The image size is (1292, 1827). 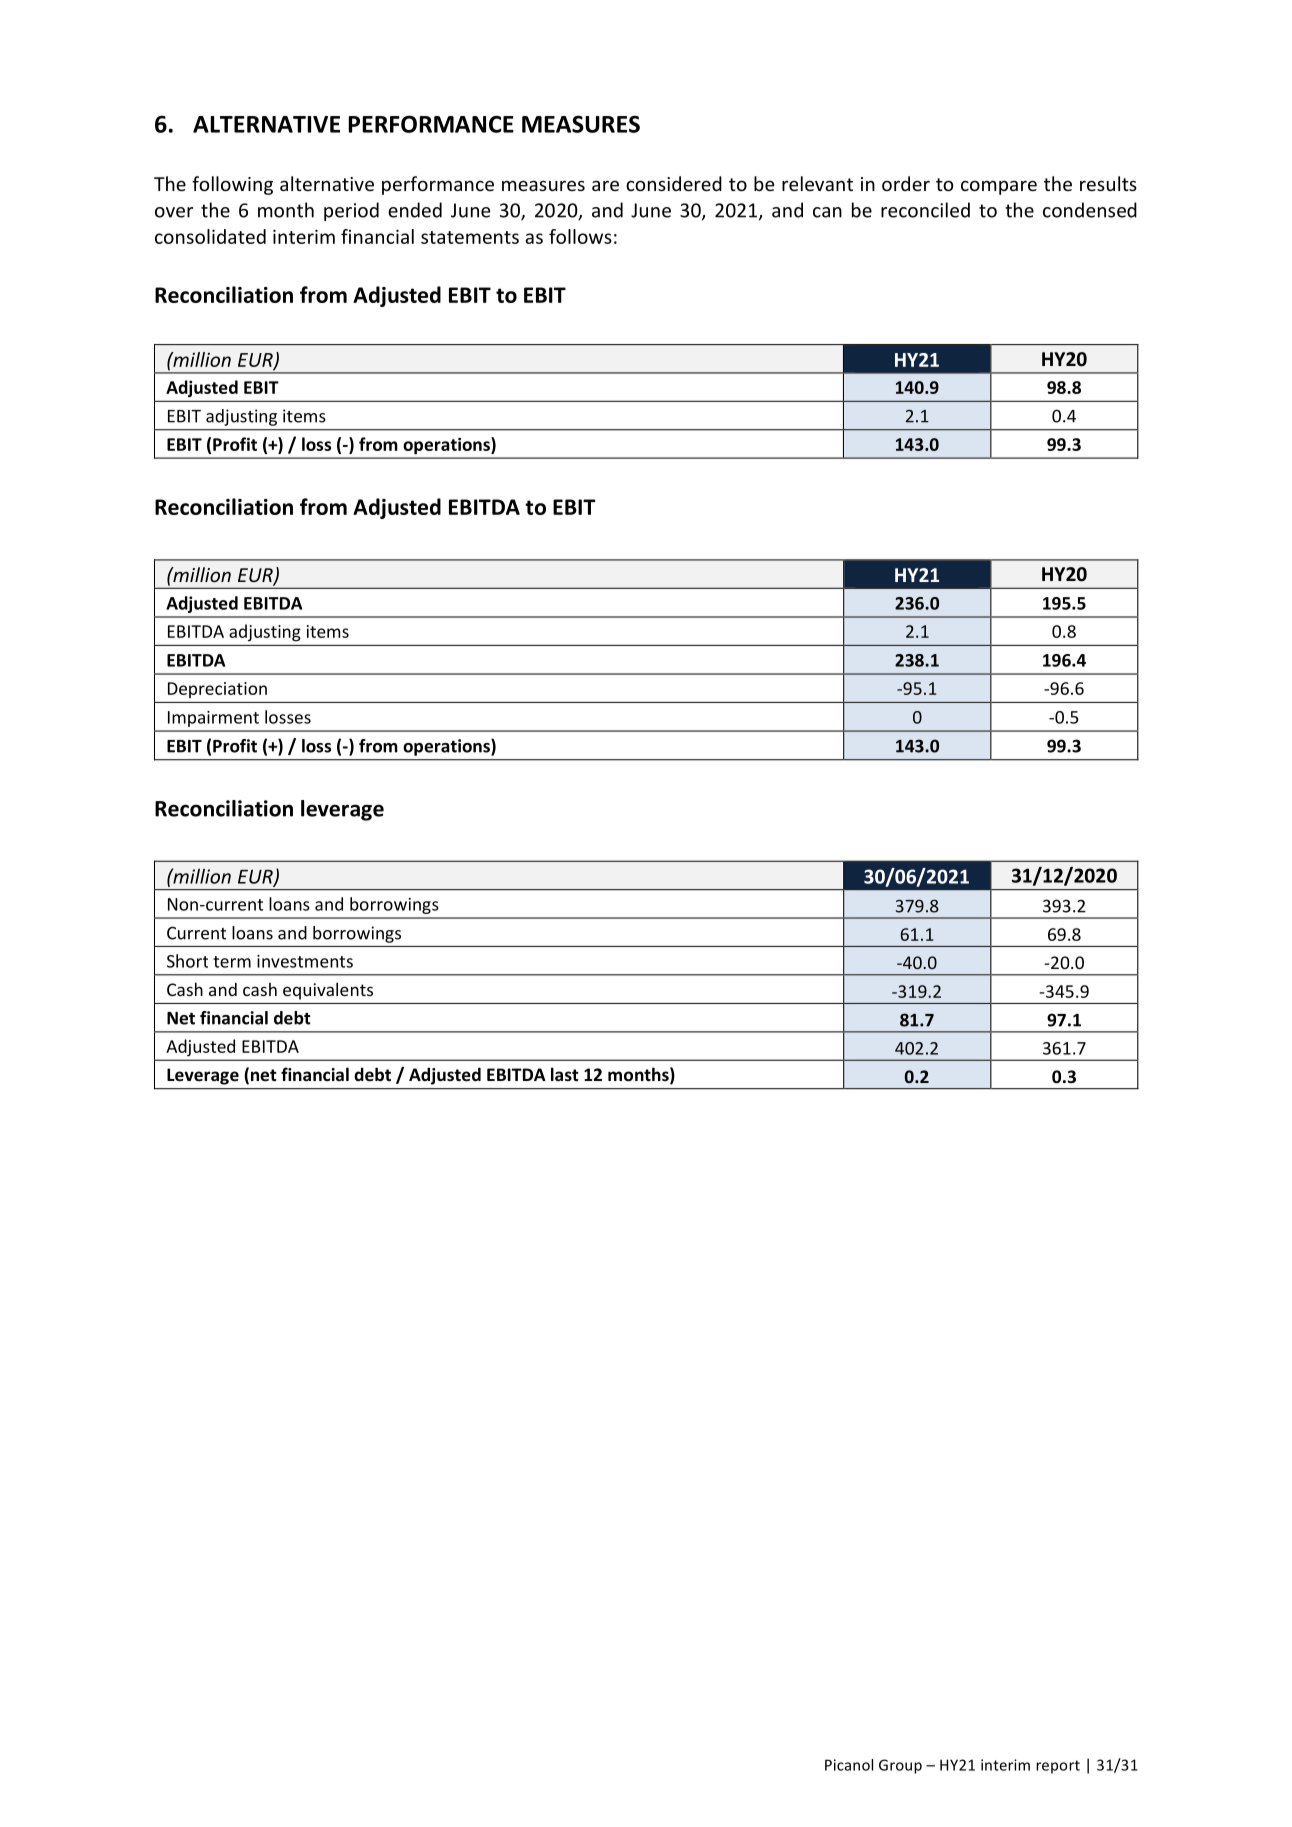 What do you see at coordinates (565, 1074) in the screenshot?
I see `last` at bounding box center [565, 1074].
